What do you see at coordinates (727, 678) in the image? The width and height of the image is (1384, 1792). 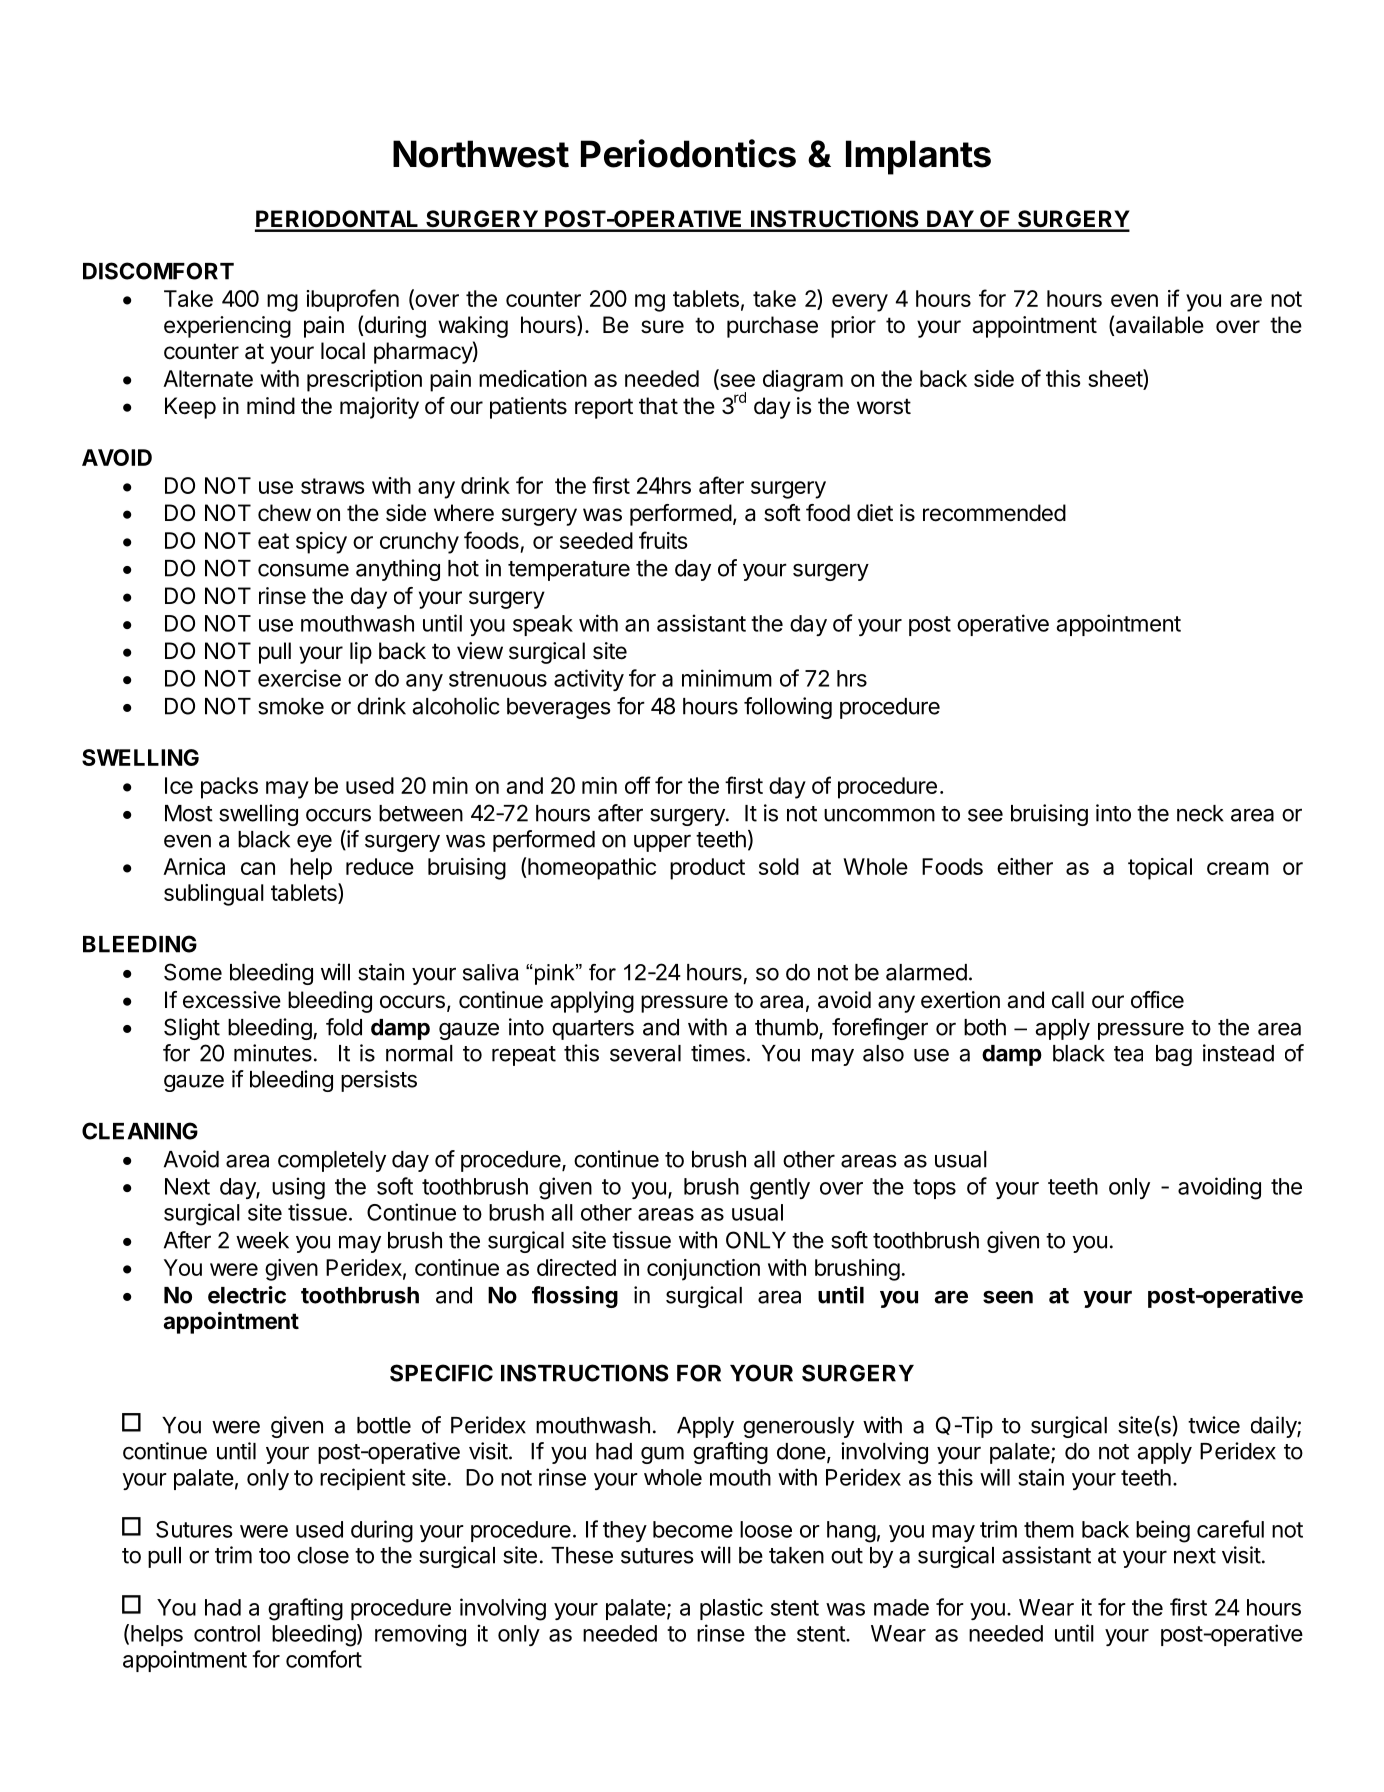 I see `minimum` at bounding box center [727, 678].
